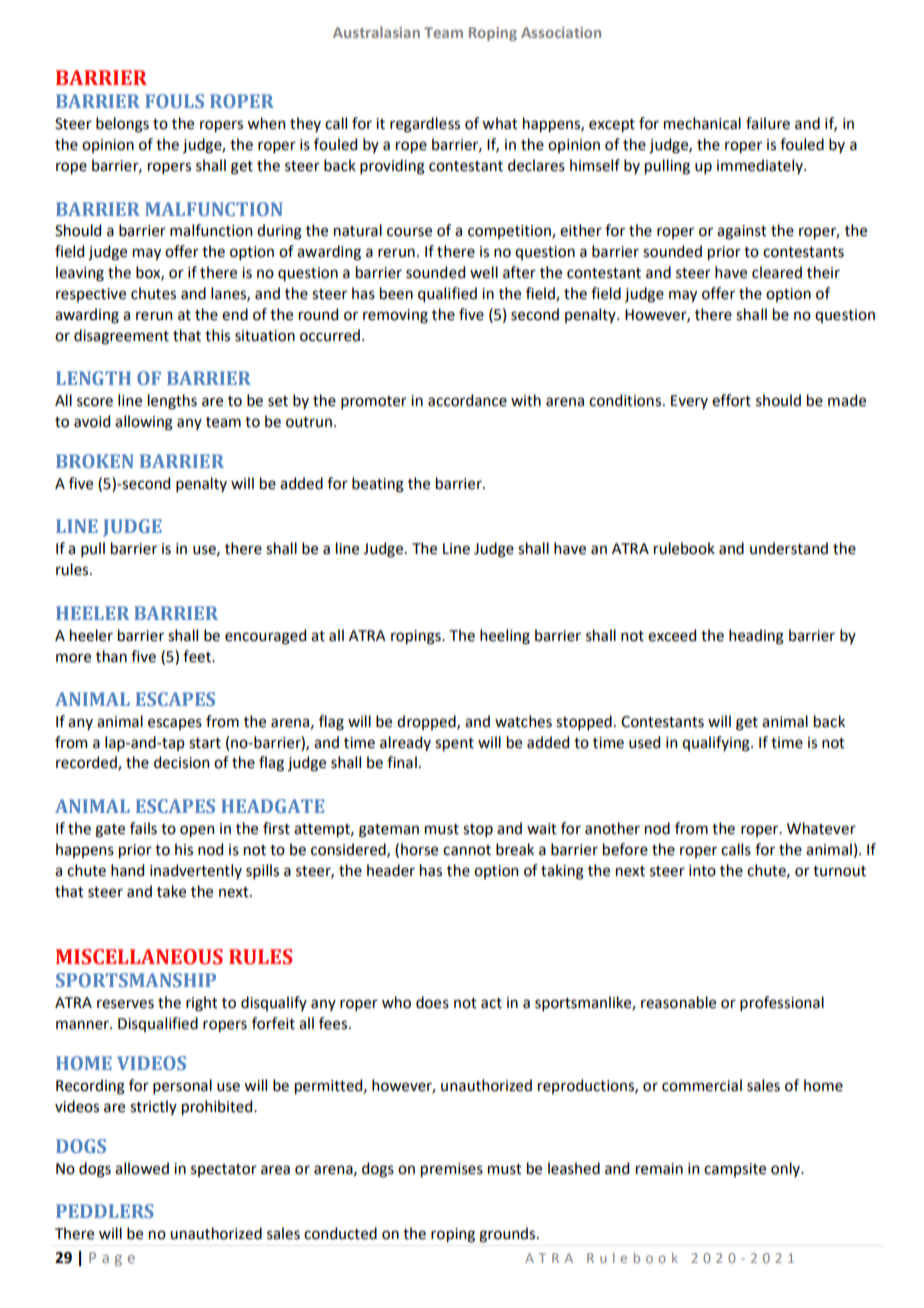 The image size is (924, 1308). Describe the element at coordinates (198, 656) in the page. I see `feet` at that location.
